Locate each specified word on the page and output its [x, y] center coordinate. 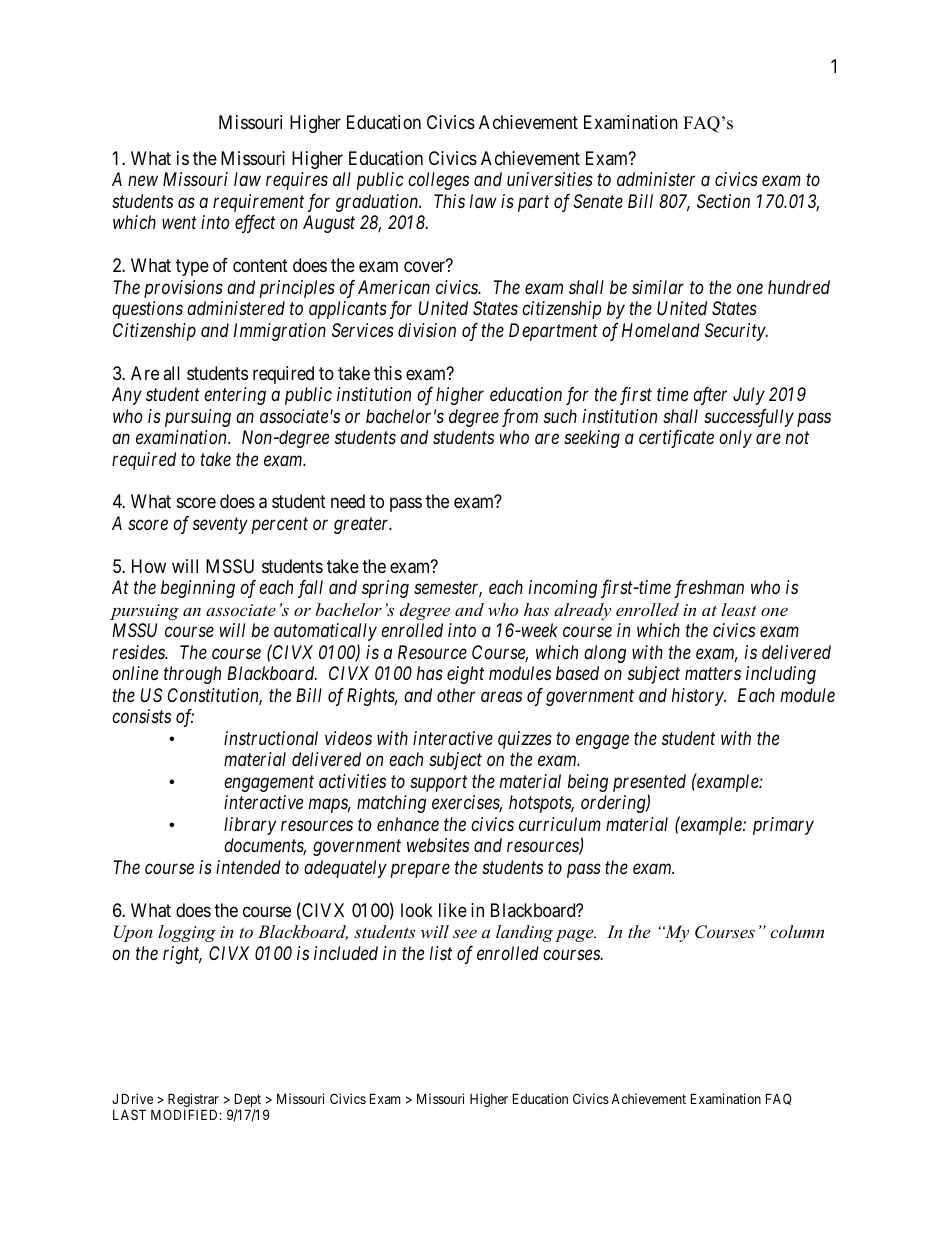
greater [363, 526]
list [441, 953]
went [179, 223]
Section [723, 201]
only [735, 439]
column [797, 931]
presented [649, 783]
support [438, 783]
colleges [438, 181]
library [250, 826]
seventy [220, 526]
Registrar [193, 1101]
